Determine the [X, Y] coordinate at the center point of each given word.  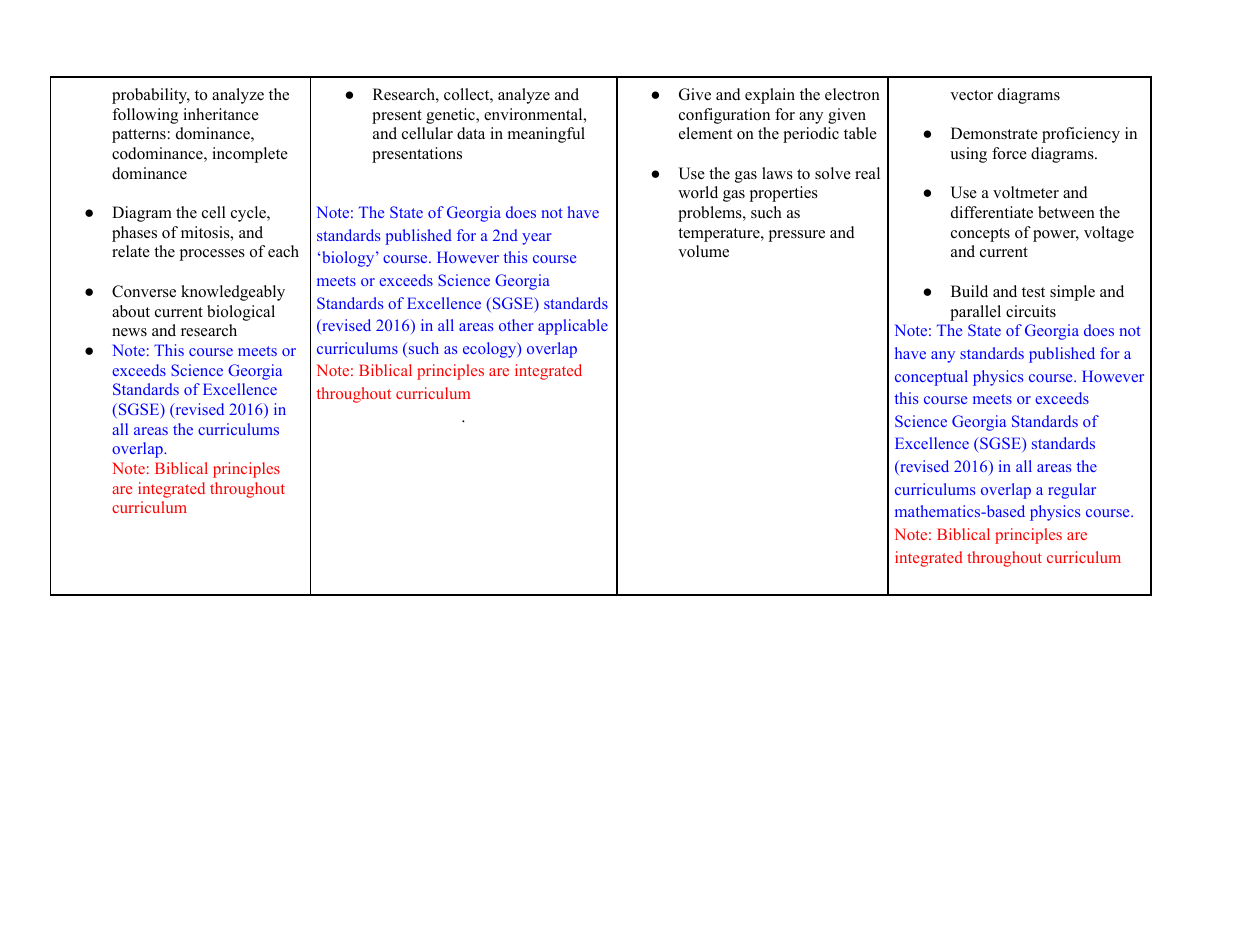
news [129, 332]
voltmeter [1026, 192]
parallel [975, 313]
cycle [249, 214]
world [698, 192]
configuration [724, 116]
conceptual [931, 378]
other [516, 325]
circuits [1031, 311]
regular [1072, 491]
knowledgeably [233, 293]
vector [971, 95]
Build [969, 291]
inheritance [221, 114]
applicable [573, 327]
